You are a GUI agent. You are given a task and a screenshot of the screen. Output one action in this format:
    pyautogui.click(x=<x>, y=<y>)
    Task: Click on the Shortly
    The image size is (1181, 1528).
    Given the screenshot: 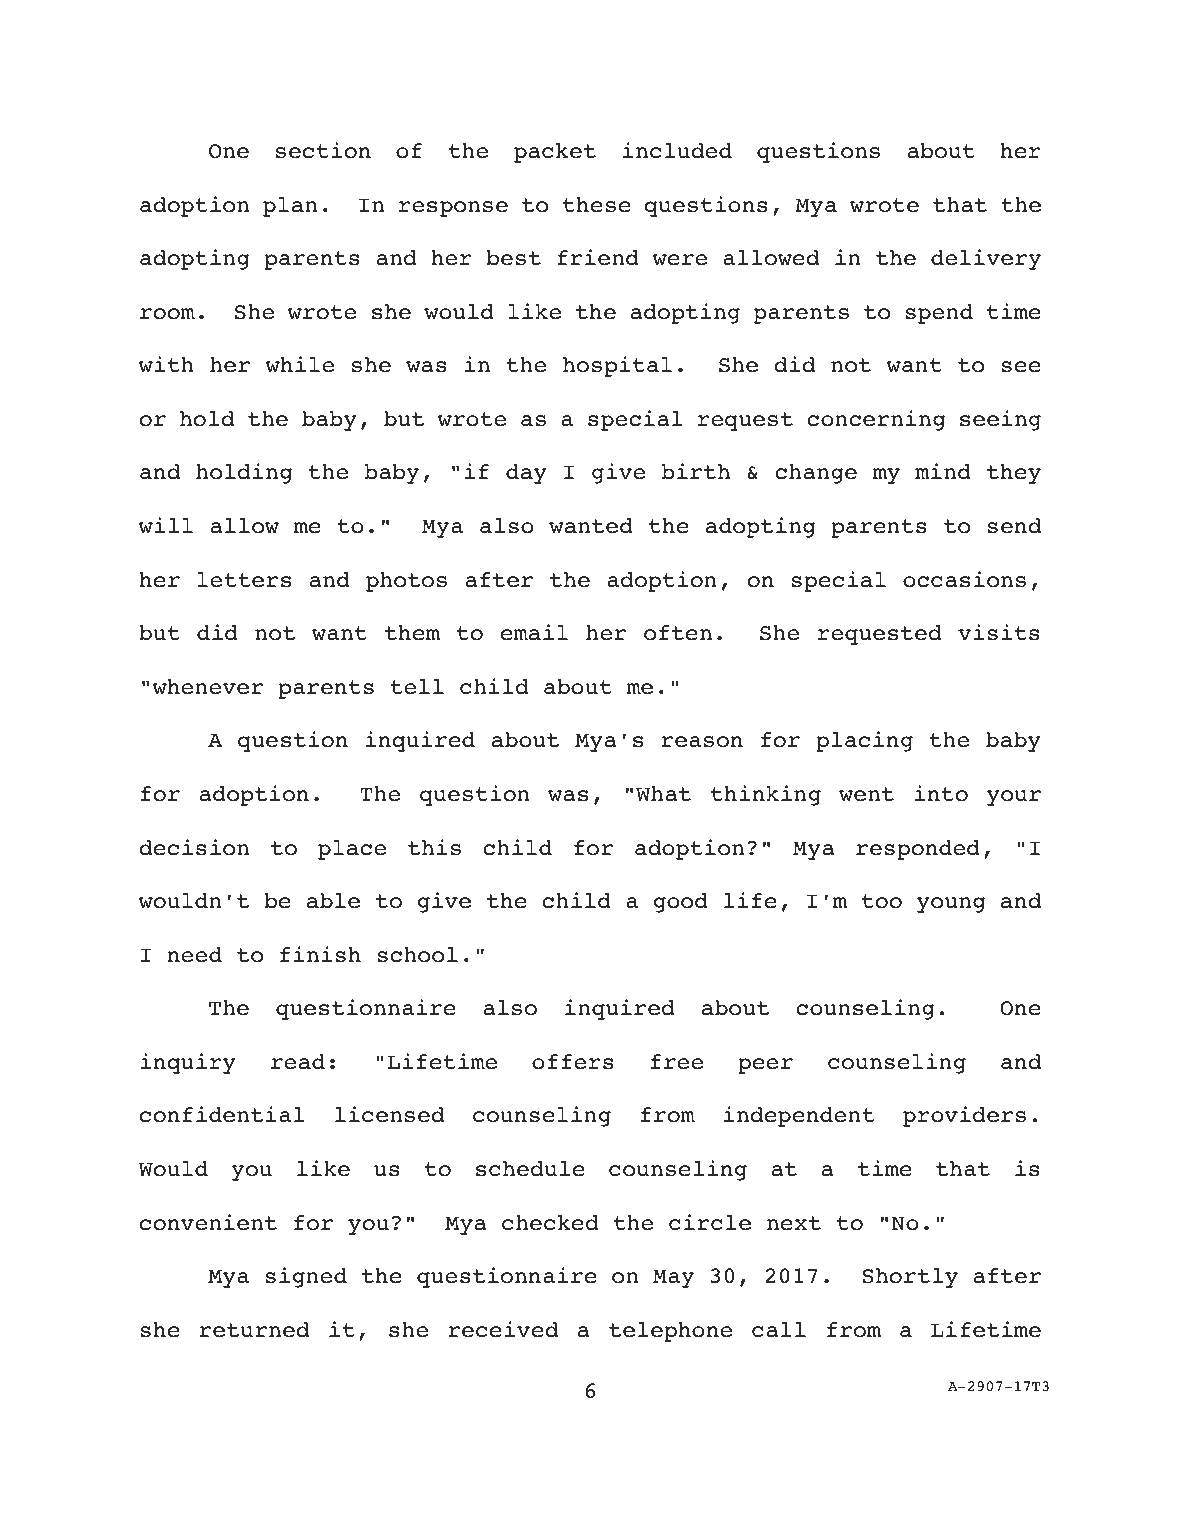 What is the action you would take?
    pyautogui.click(x=910, y=1278)
